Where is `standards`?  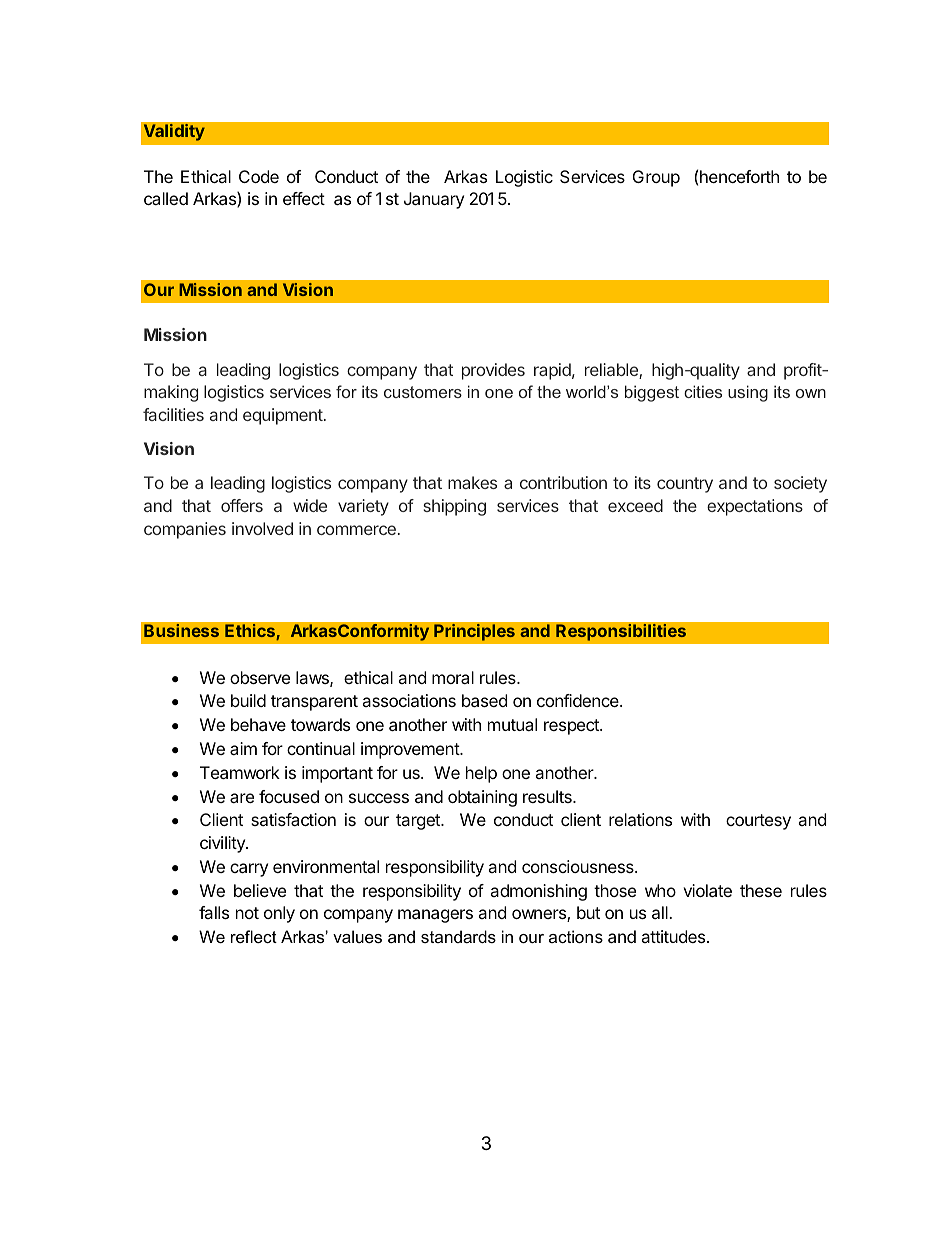
standards is located at coordinates (458, 936).
